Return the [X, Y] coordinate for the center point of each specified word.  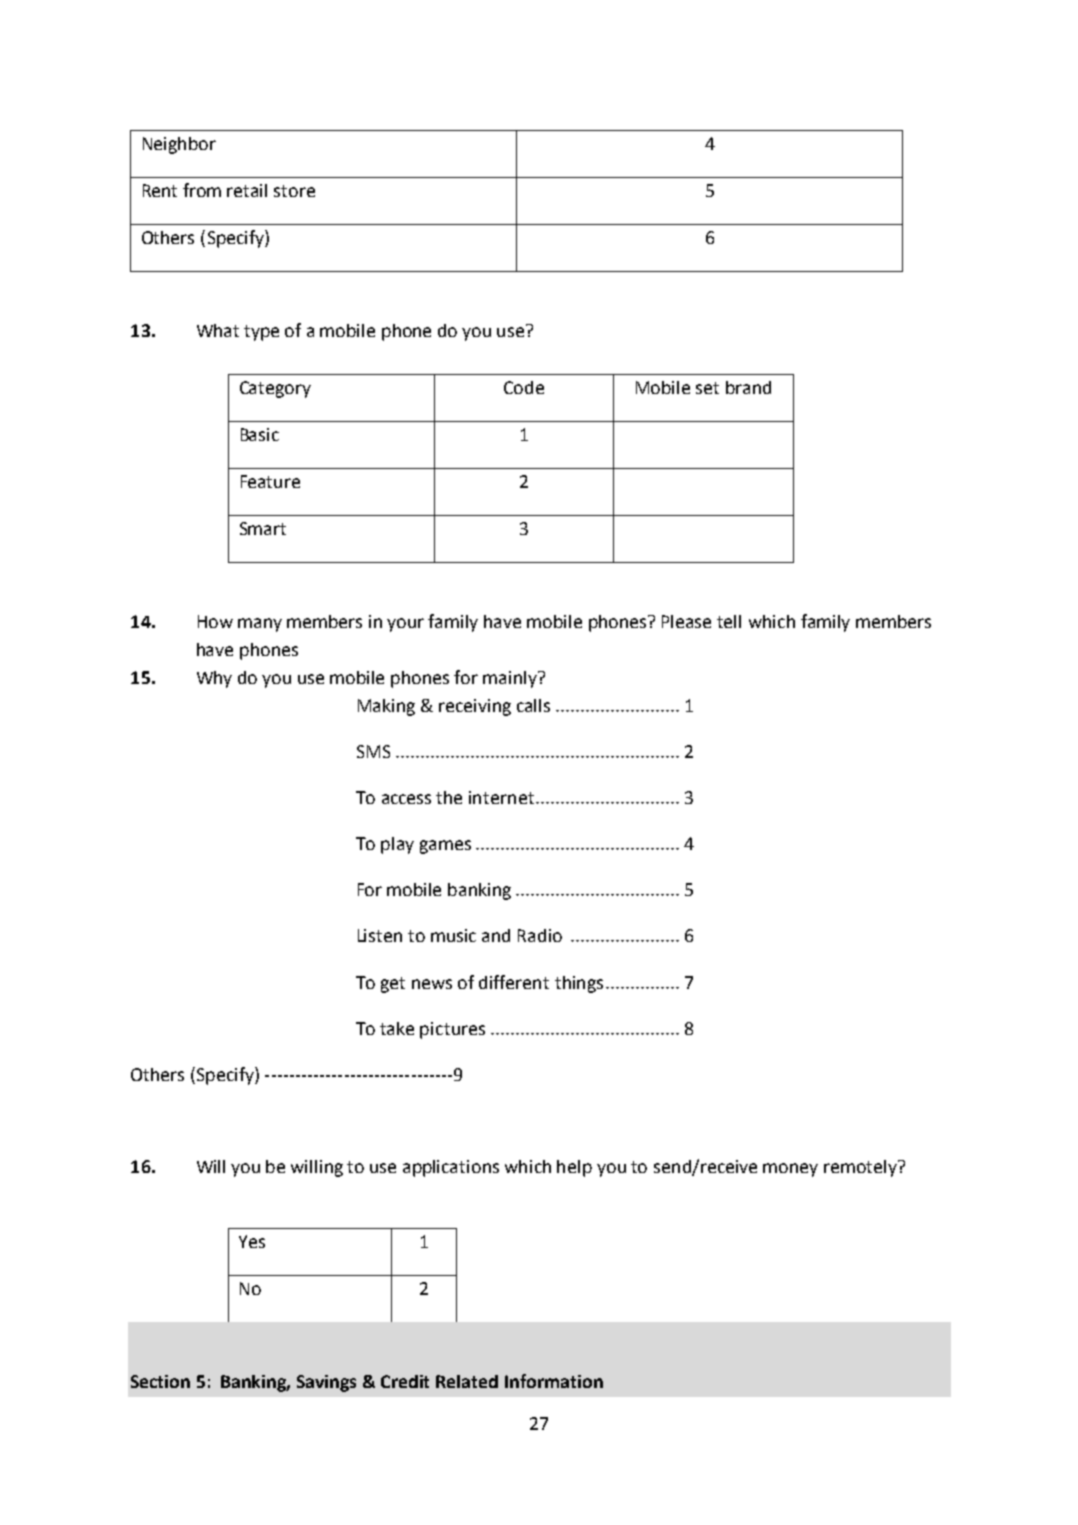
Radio [540, 935]
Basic [260, 434]
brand [748, 387]
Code [524, 387]
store [294, 191]
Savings [326, 1383]
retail [247, 190]
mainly [511, 679]
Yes [252, 1241]
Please [686, 621]
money [790, 1170]
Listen [380, 935]
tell [729, 621]
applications [451, 1168]
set [707, 388]
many [260, 625]
